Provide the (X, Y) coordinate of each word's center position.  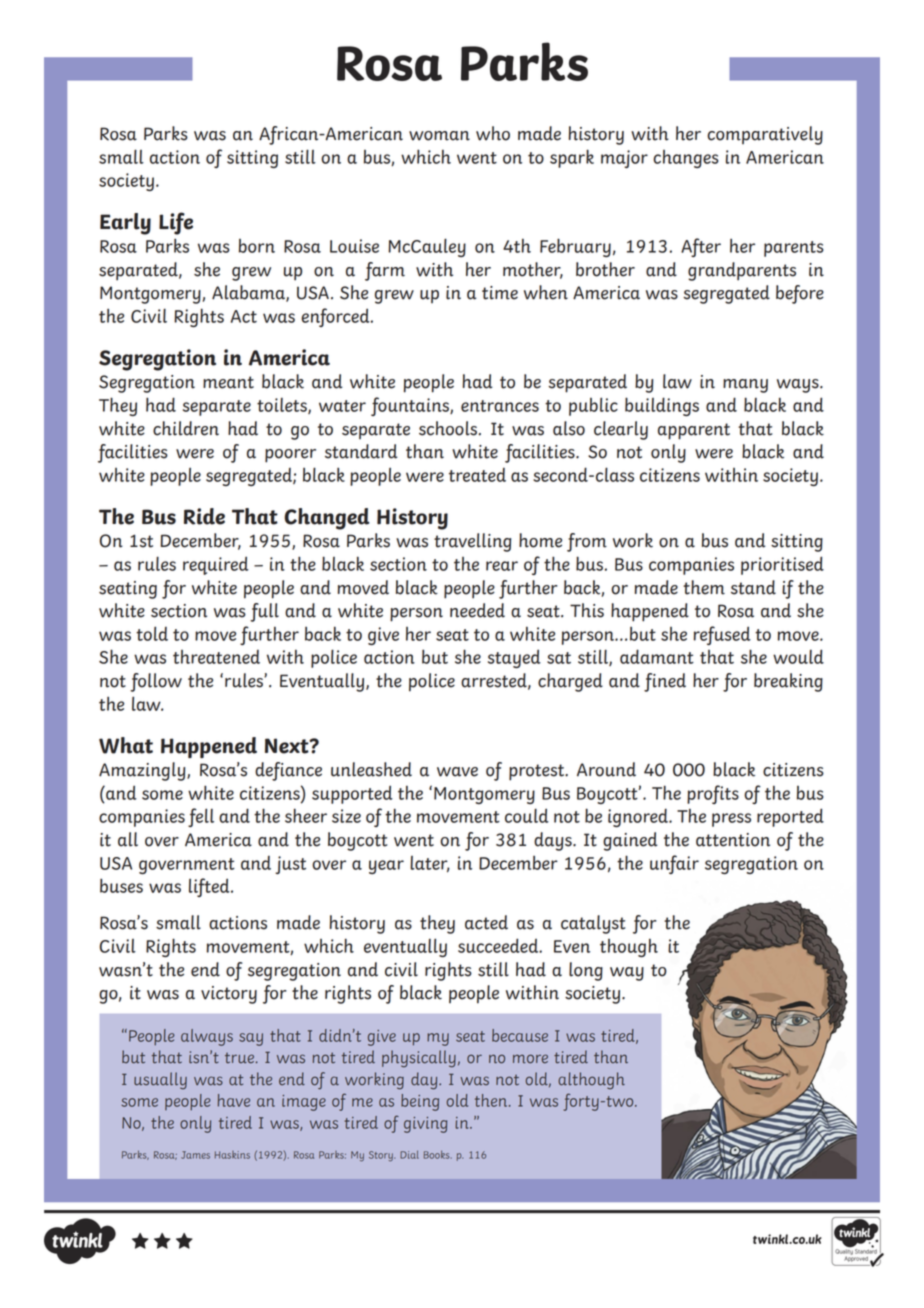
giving (425, 1125)
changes (686, 159)
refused (722, 635)
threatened (216, 657)
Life (176, 223)
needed (477, 610)
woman (439, 136)
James (195, 1155)
